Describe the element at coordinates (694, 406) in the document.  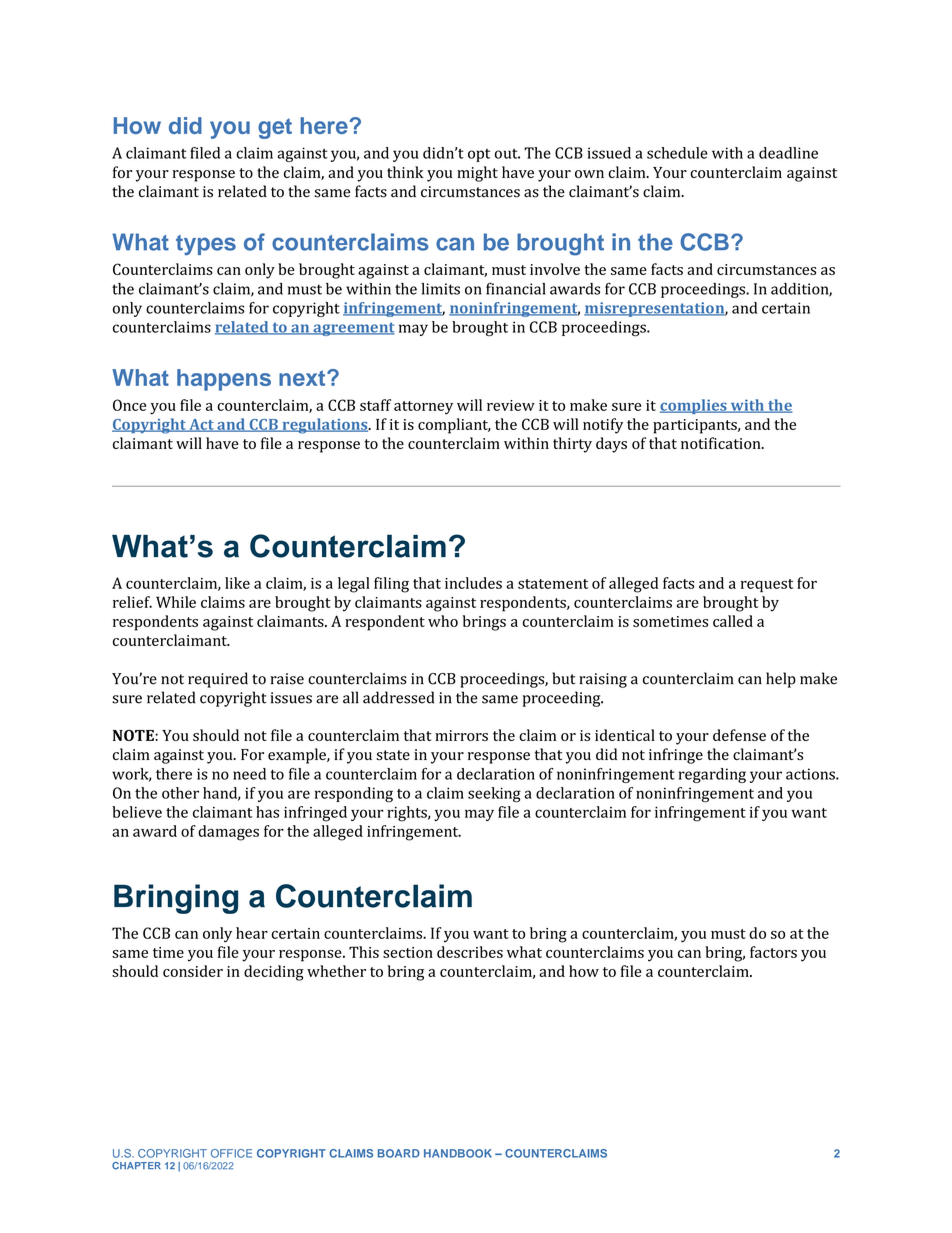
I see `complies` at that location.
